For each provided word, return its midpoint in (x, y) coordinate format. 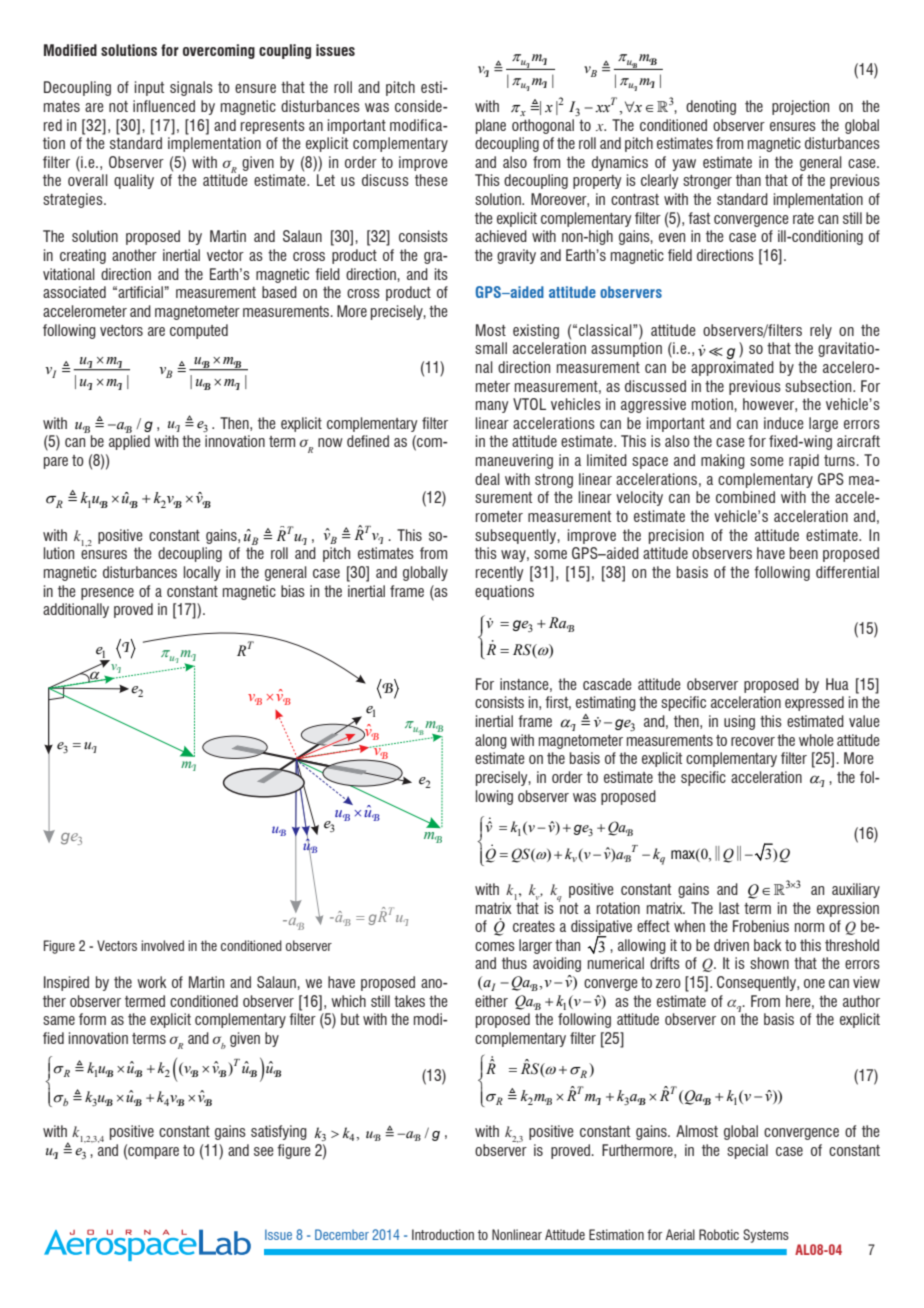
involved (162, 945)
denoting (711, 107)
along (491, 741)
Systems (766, 1236)
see (264, 1151)
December (342, 1234)
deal (487, 479)
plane (491, 126)
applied (129, 442)
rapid (804, 461)
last (729, 908)
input (149, 88)
